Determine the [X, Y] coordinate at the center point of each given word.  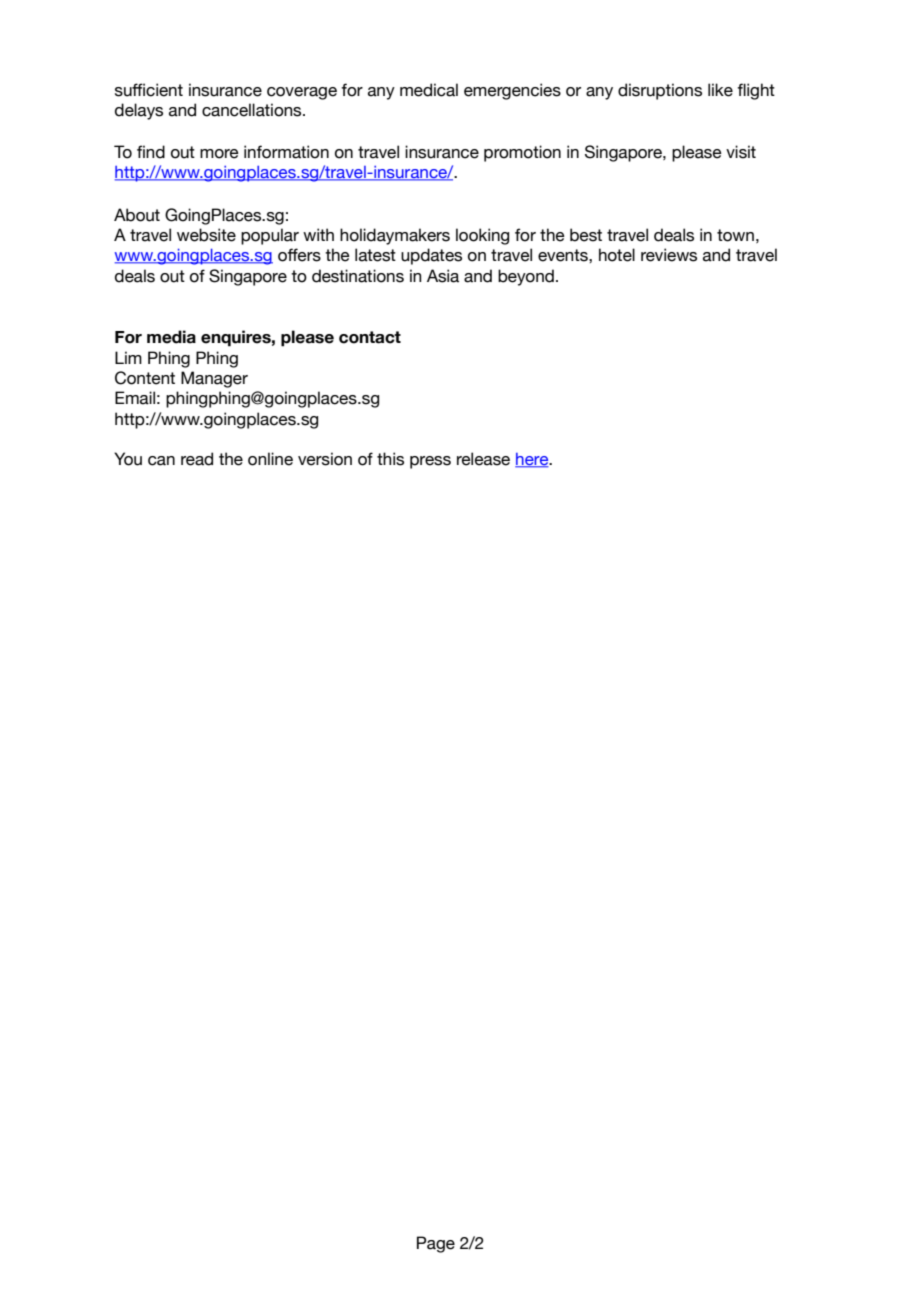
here [533, 460]
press [430, 462]
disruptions [660, 91]
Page [436, 1244]
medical [429, 90]
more [219, 154]
